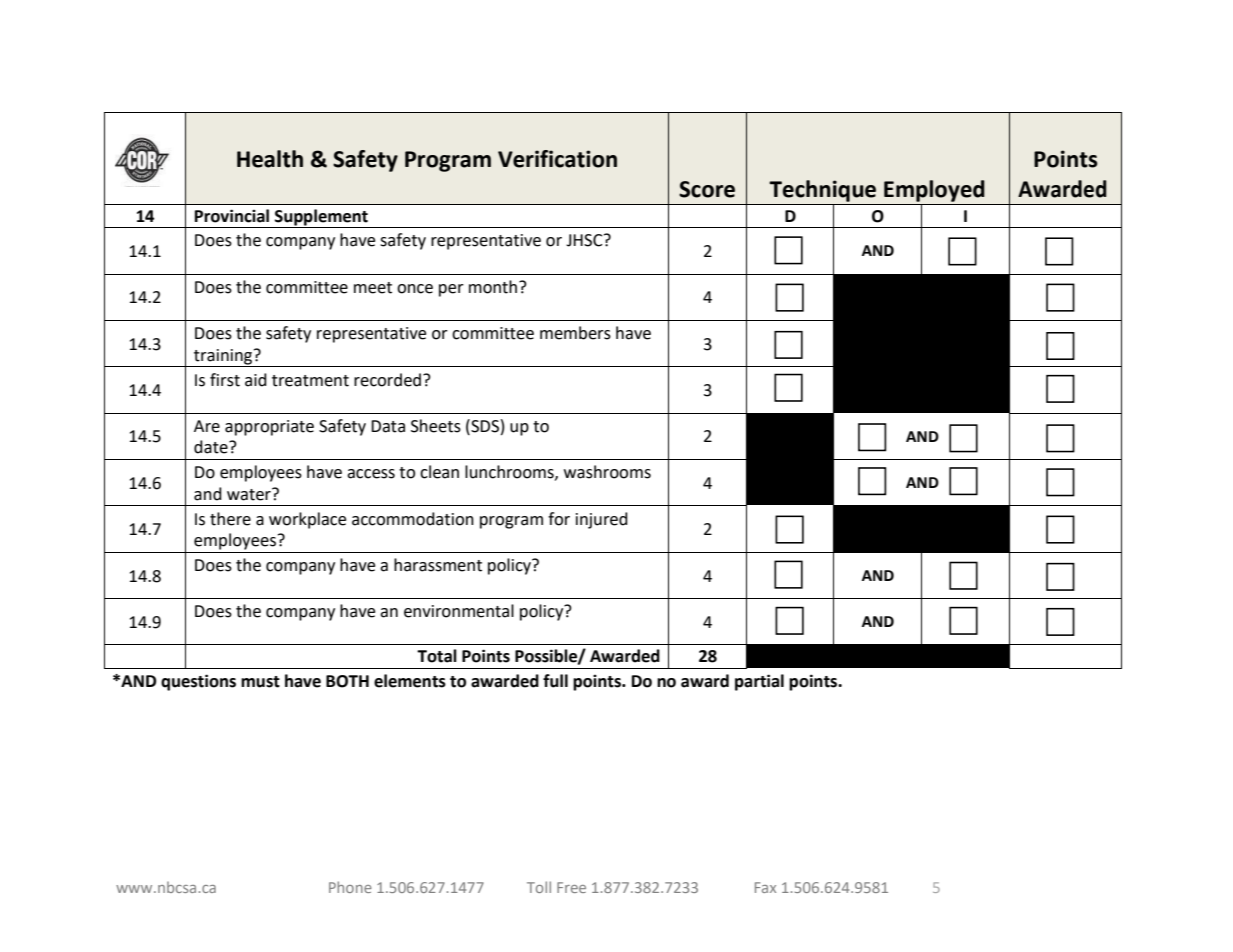 Image resolution: width=1233 pixels, height=952 pixels. I want to click on partial, so click(759, 682).
